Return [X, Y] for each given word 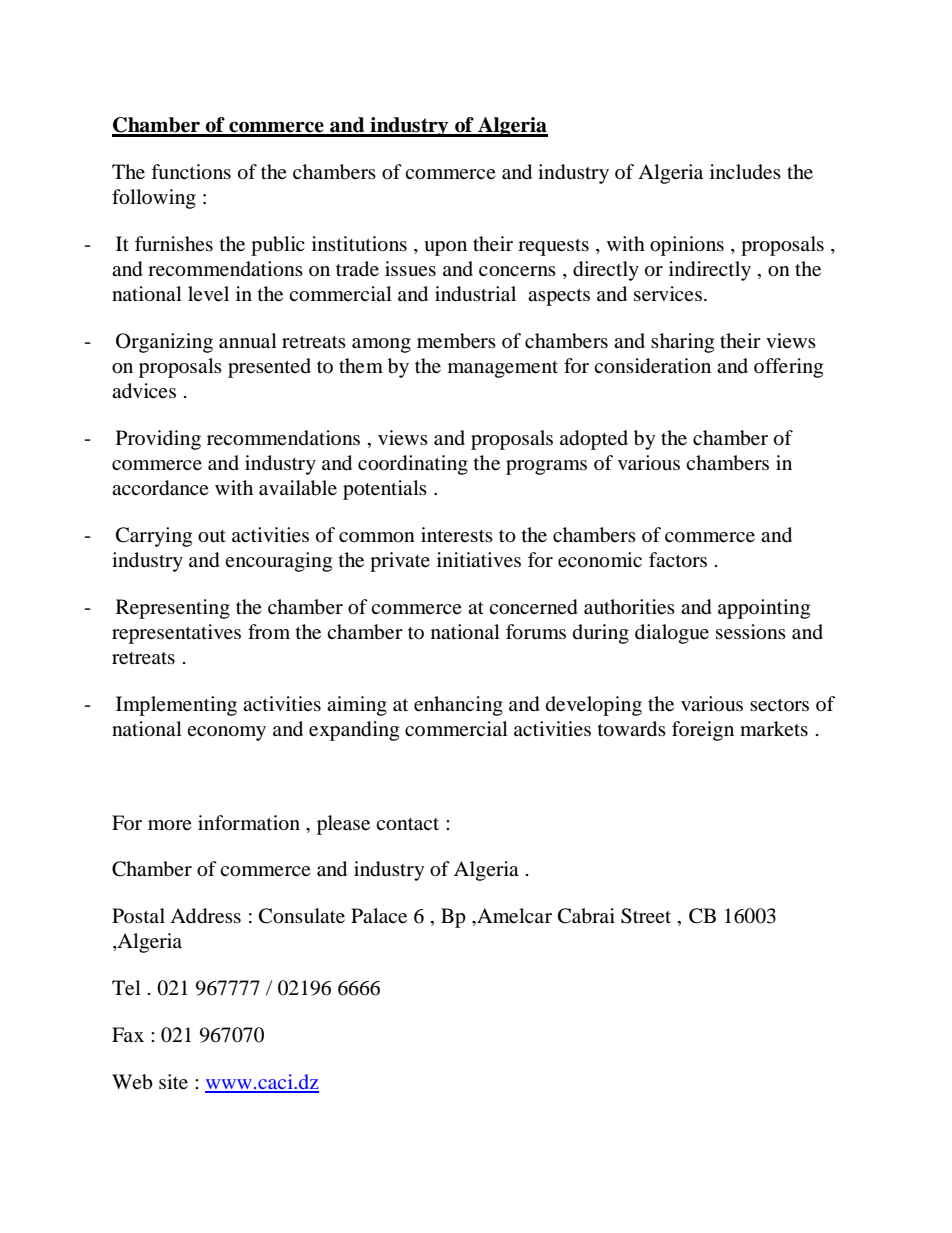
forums [536, 632]
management [503, 369]
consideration [652, 366]
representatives [176, 634]
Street [646, 916]
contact [407, 824]
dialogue [672, 634]
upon [445, 248]
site [173, 1082]
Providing [158, 440]
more [170, 825]
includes [745, 172]
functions [191, 172]
